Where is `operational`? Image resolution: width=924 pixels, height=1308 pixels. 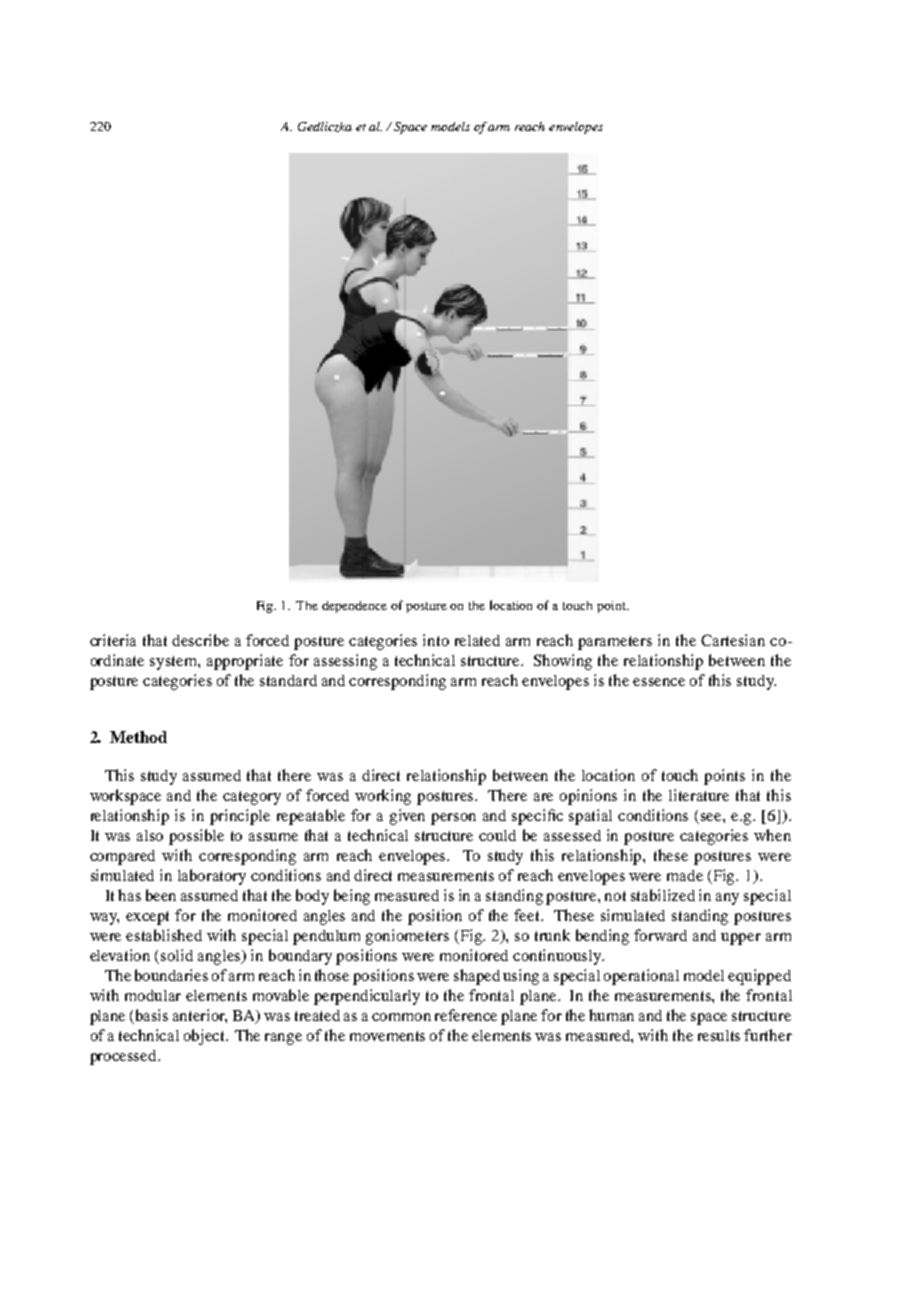 operational is located at coordinates (641, 977).
